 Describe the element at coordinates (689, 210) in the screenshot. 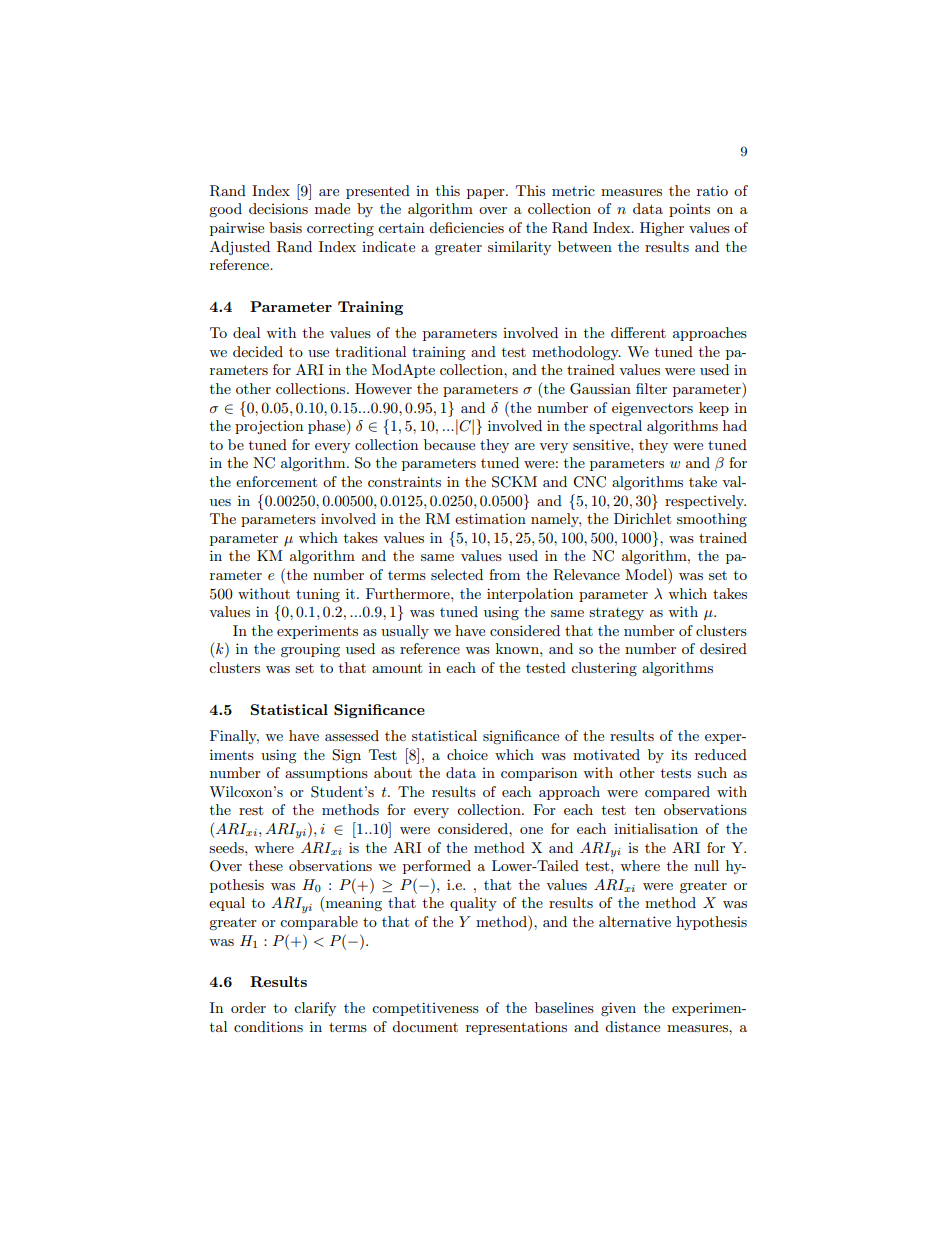

I see `points` at that location.
